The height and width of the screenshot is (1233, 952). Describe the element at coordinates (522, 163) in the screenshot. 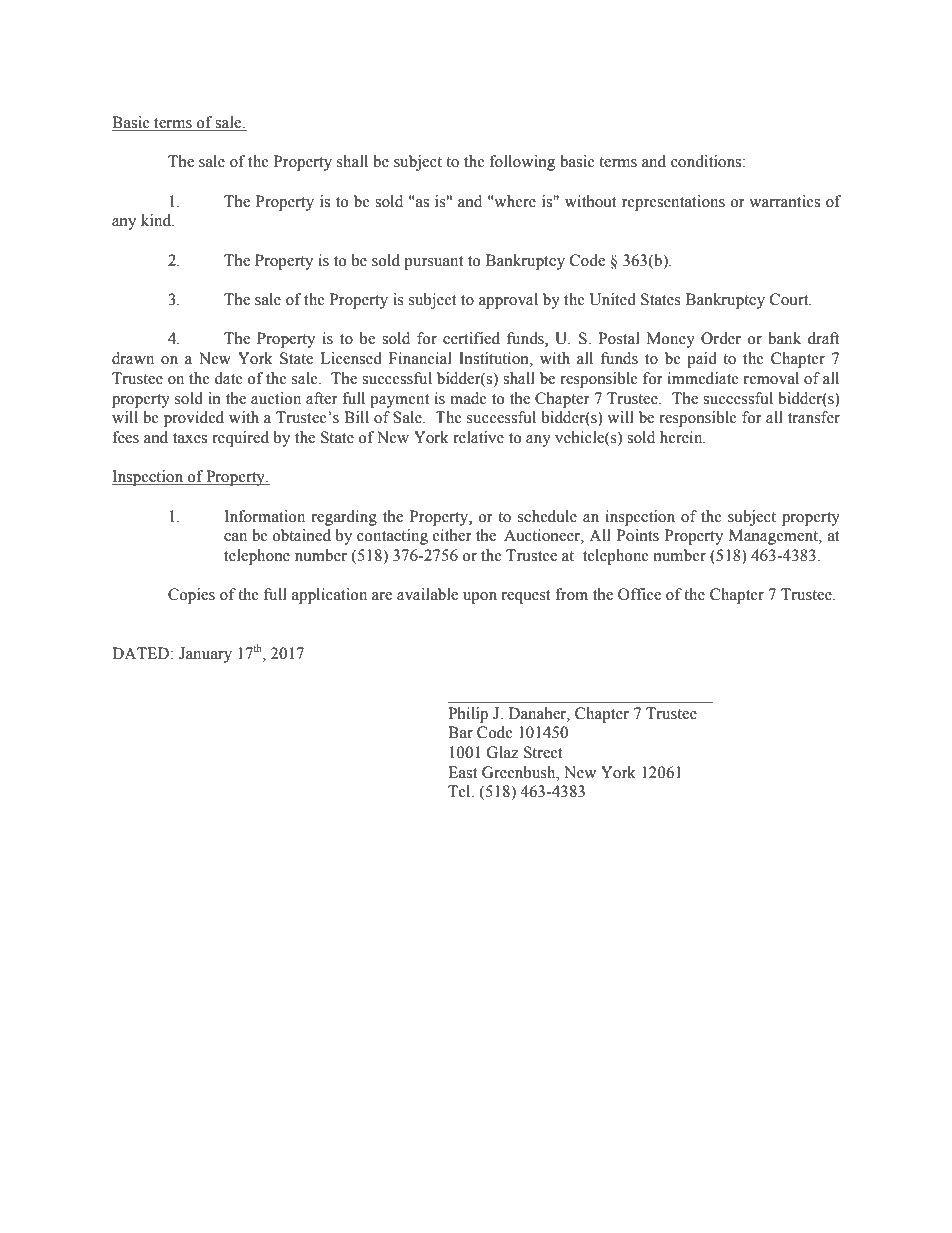

I see `following` at that location.
